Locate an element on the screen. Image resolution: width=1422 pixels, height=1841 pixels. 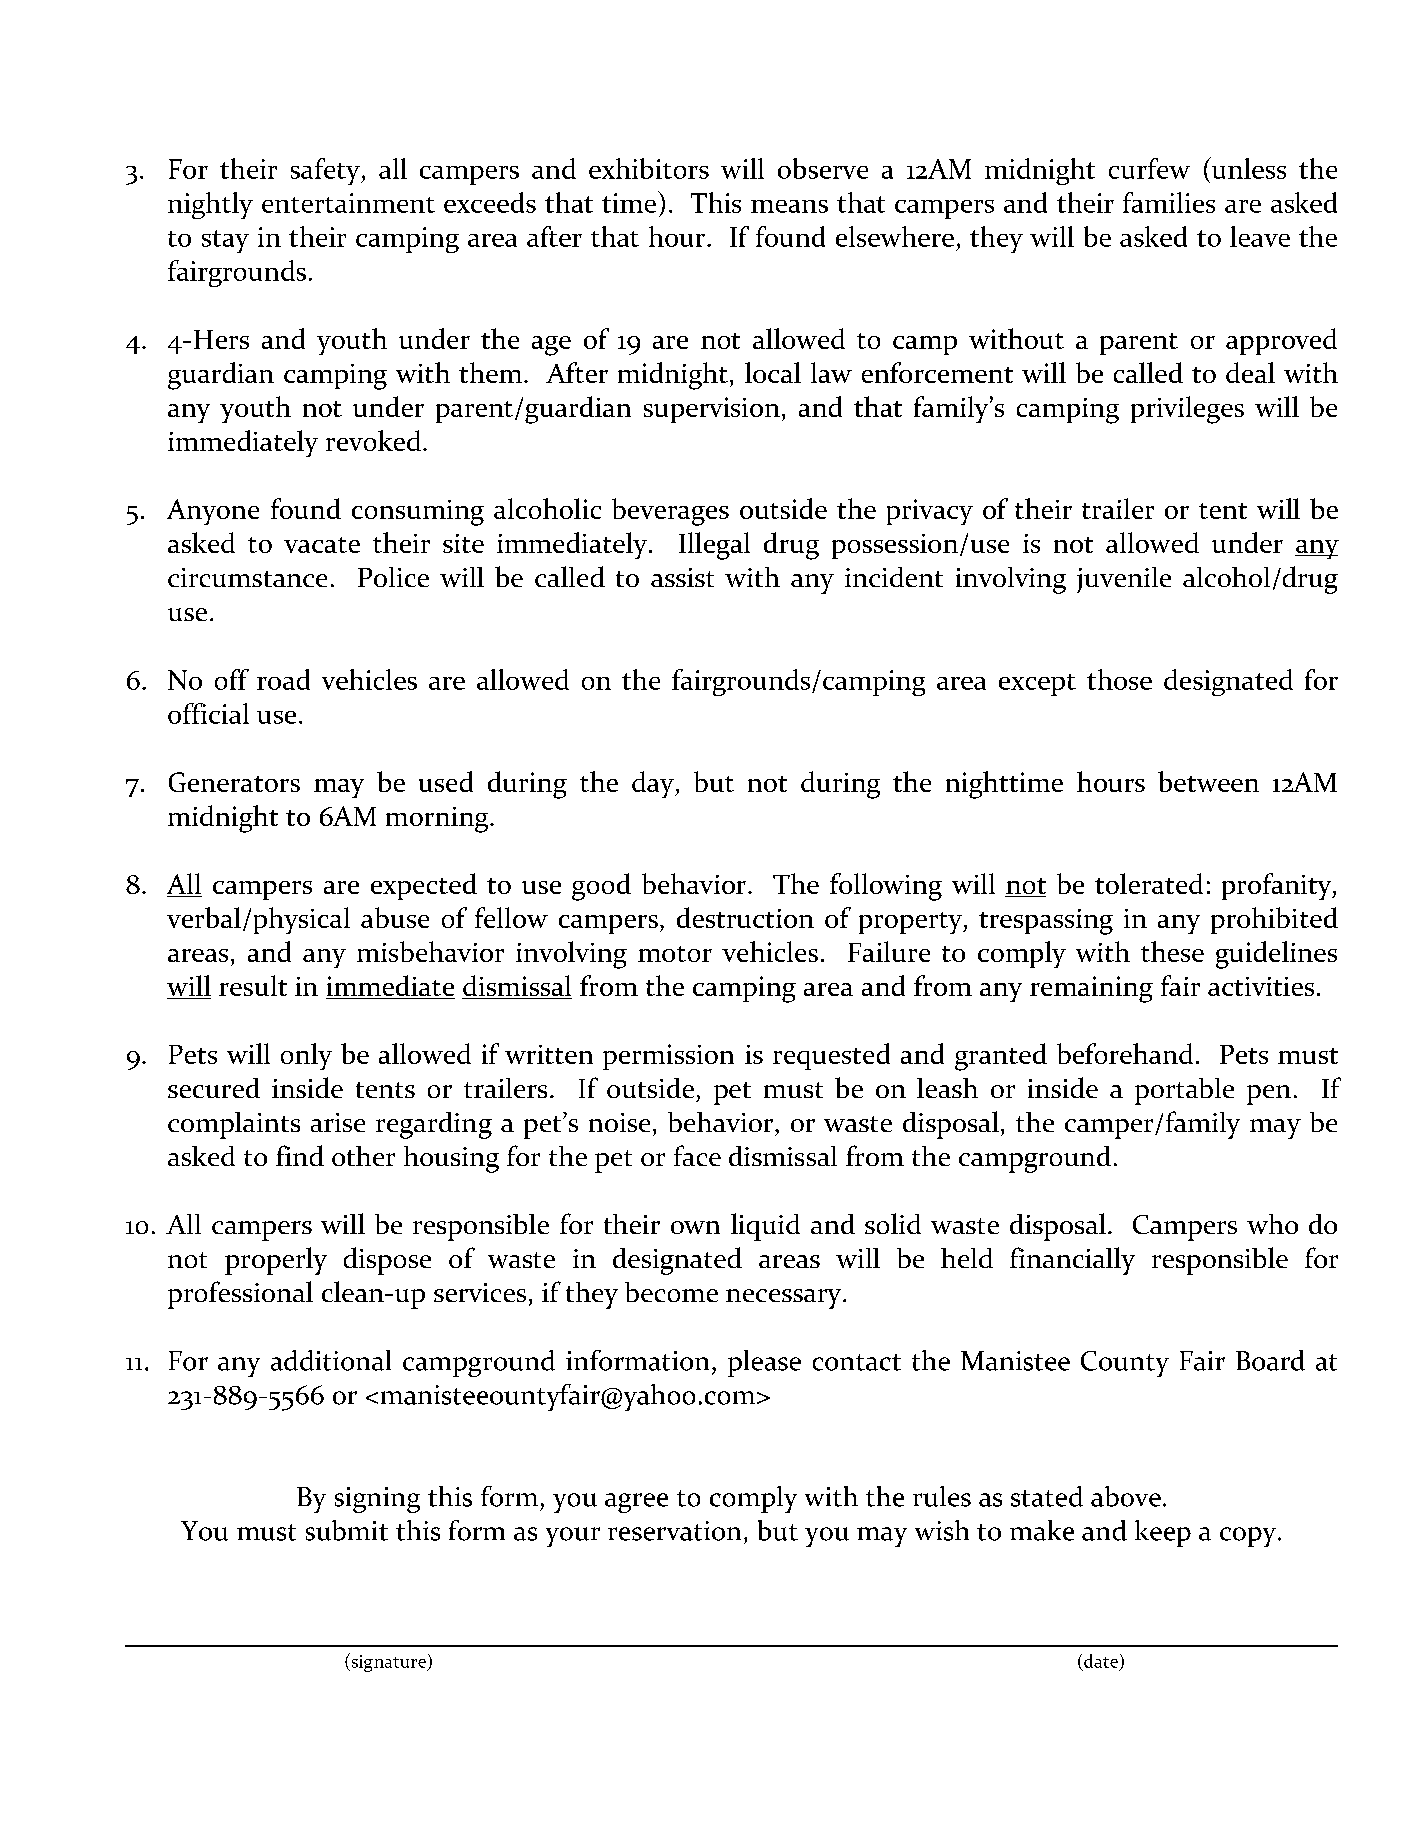
tolerated is located at coordinates (1149, 883).
